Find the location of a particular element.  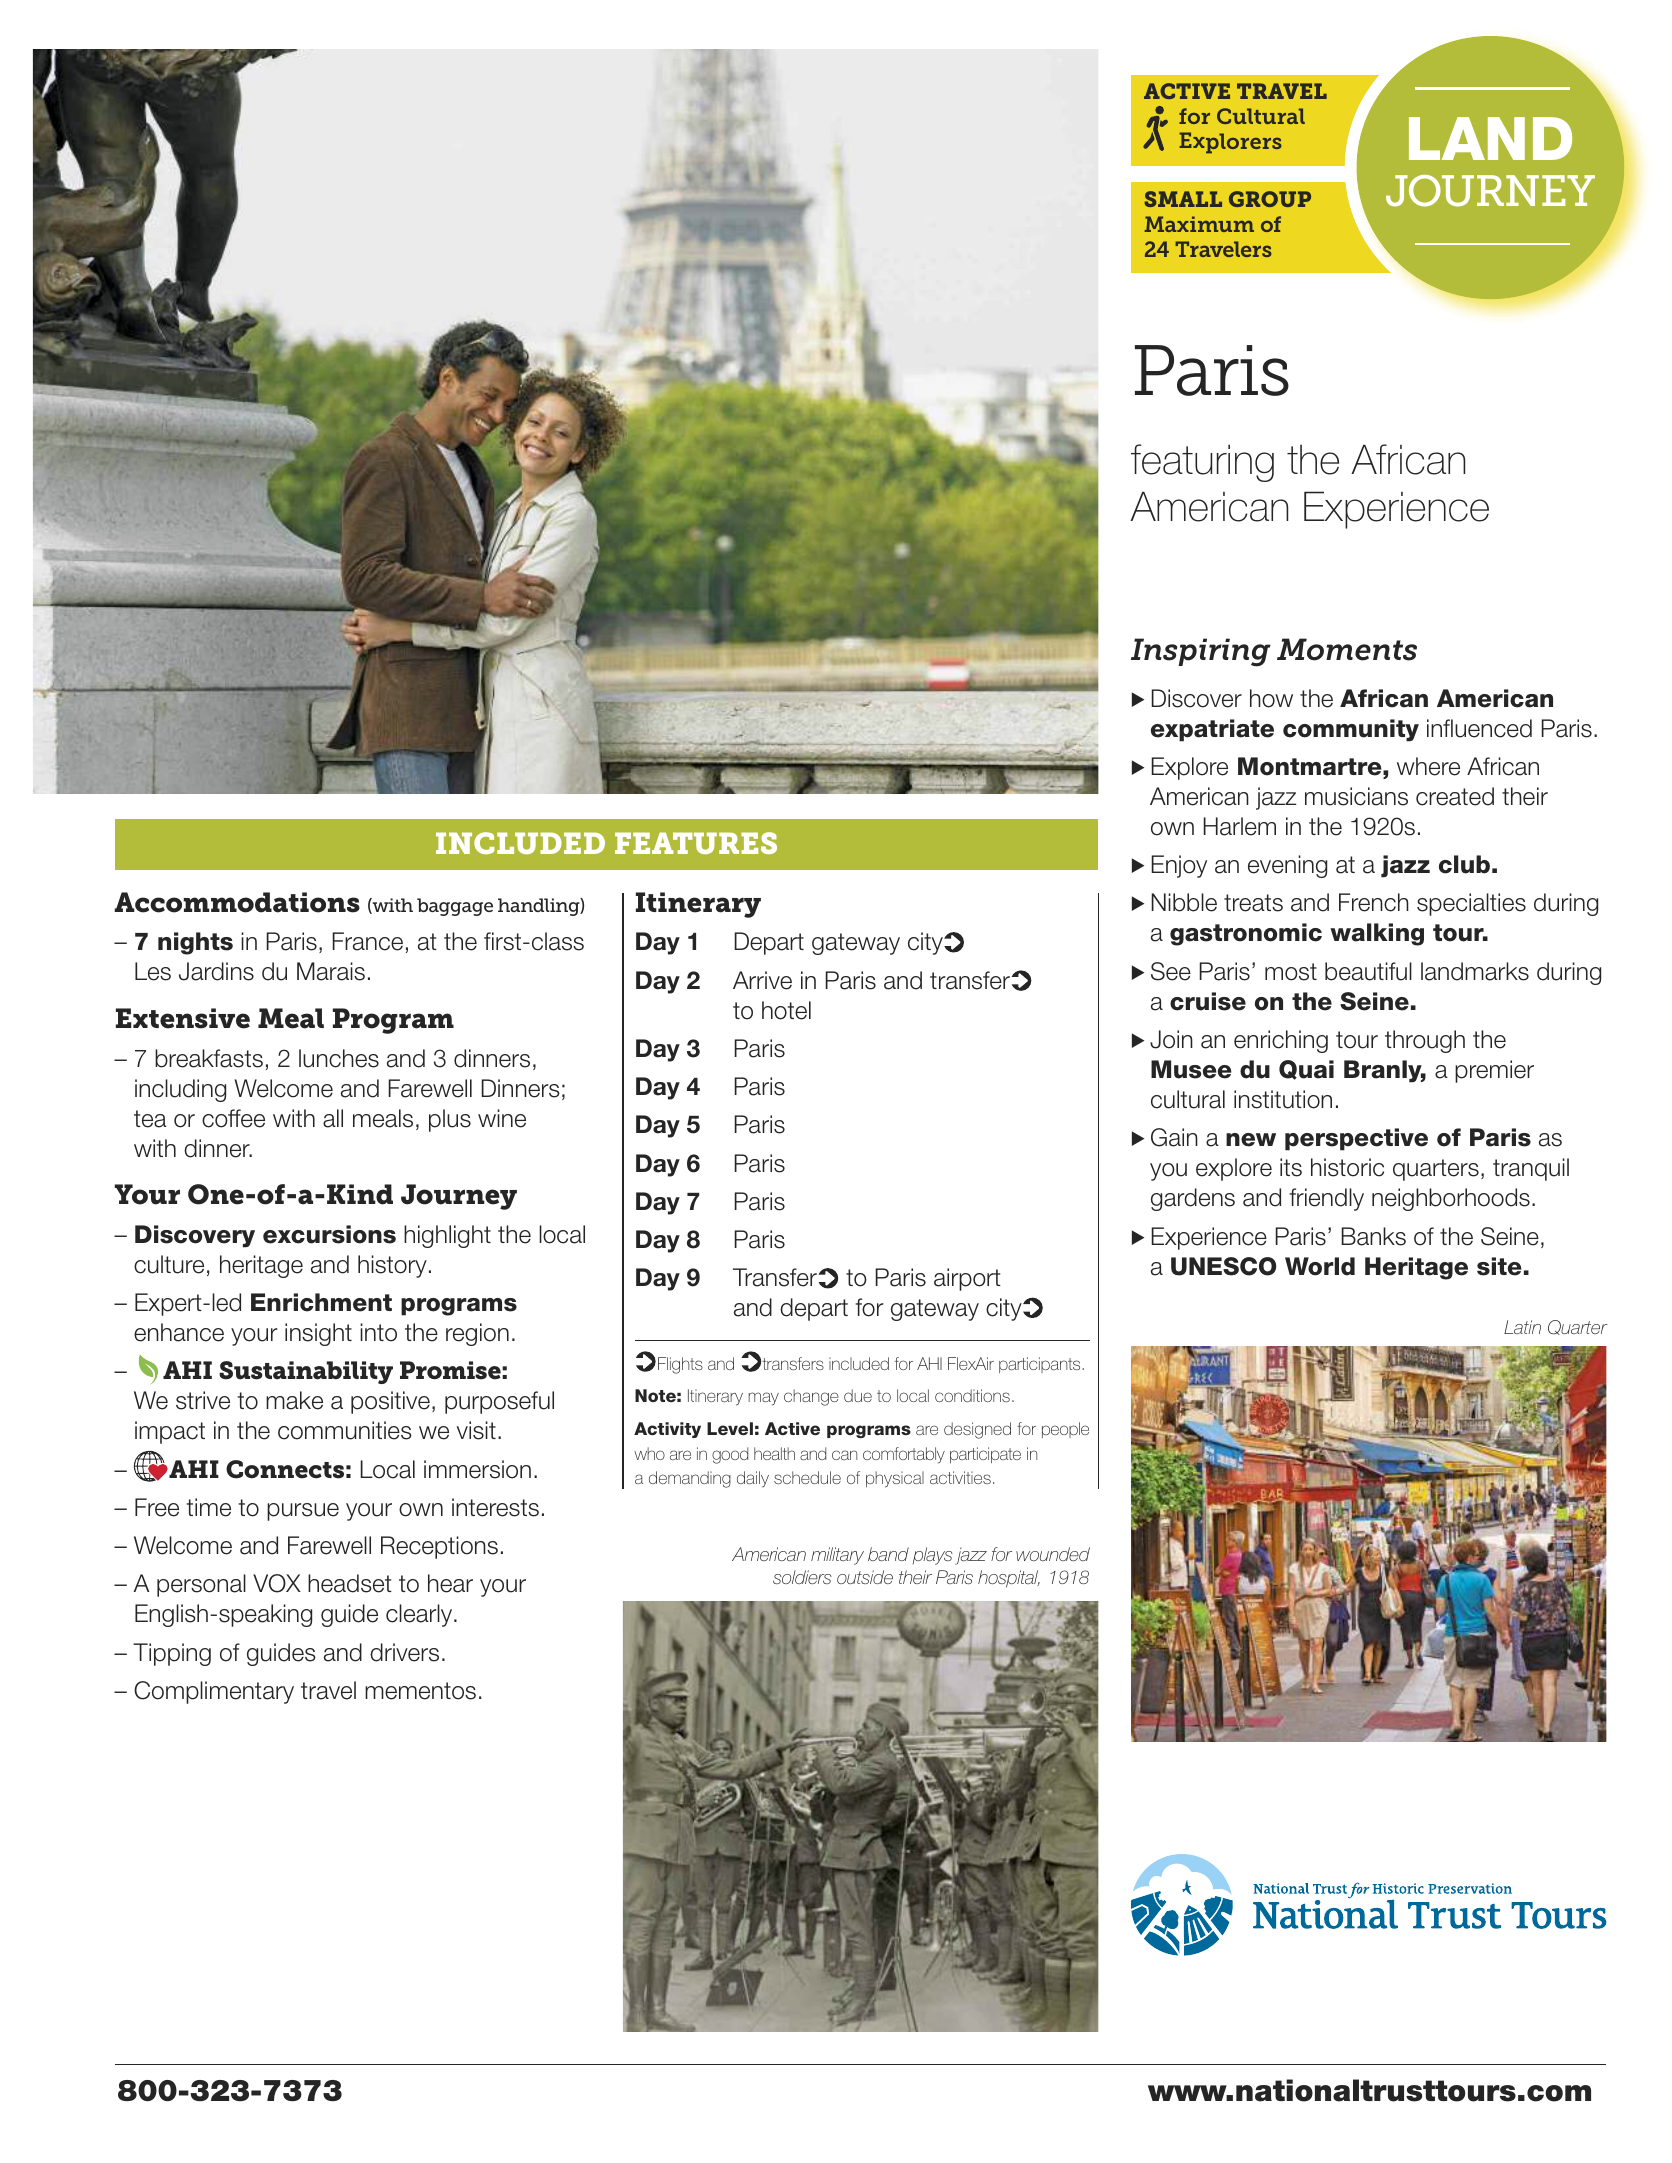

outside is located at coordinates (865, 1577).
